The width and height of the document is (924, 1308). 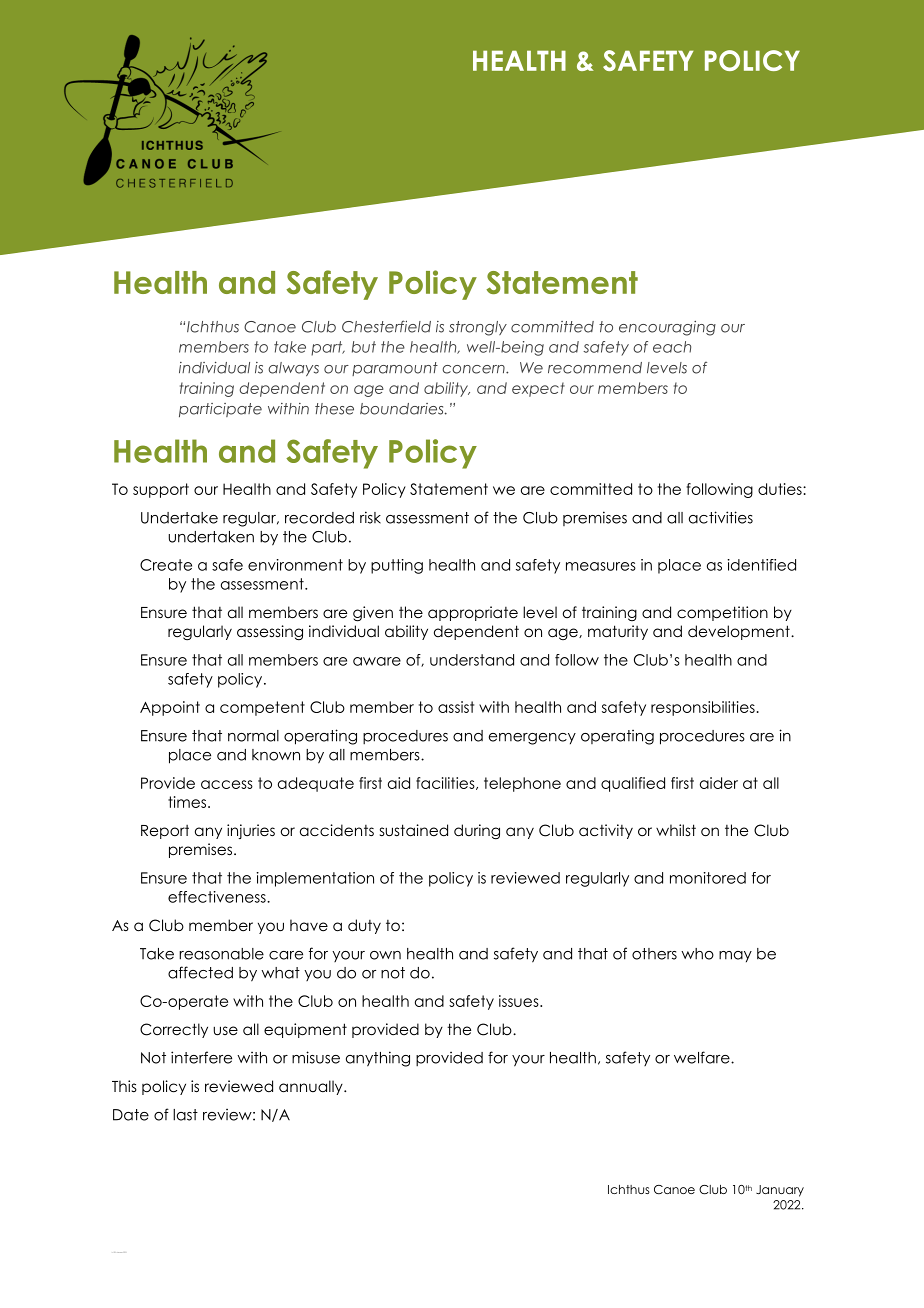 What do you see at coordinates (166, 565) in the document?
I see `Create` at bounding box center [166, 565].
